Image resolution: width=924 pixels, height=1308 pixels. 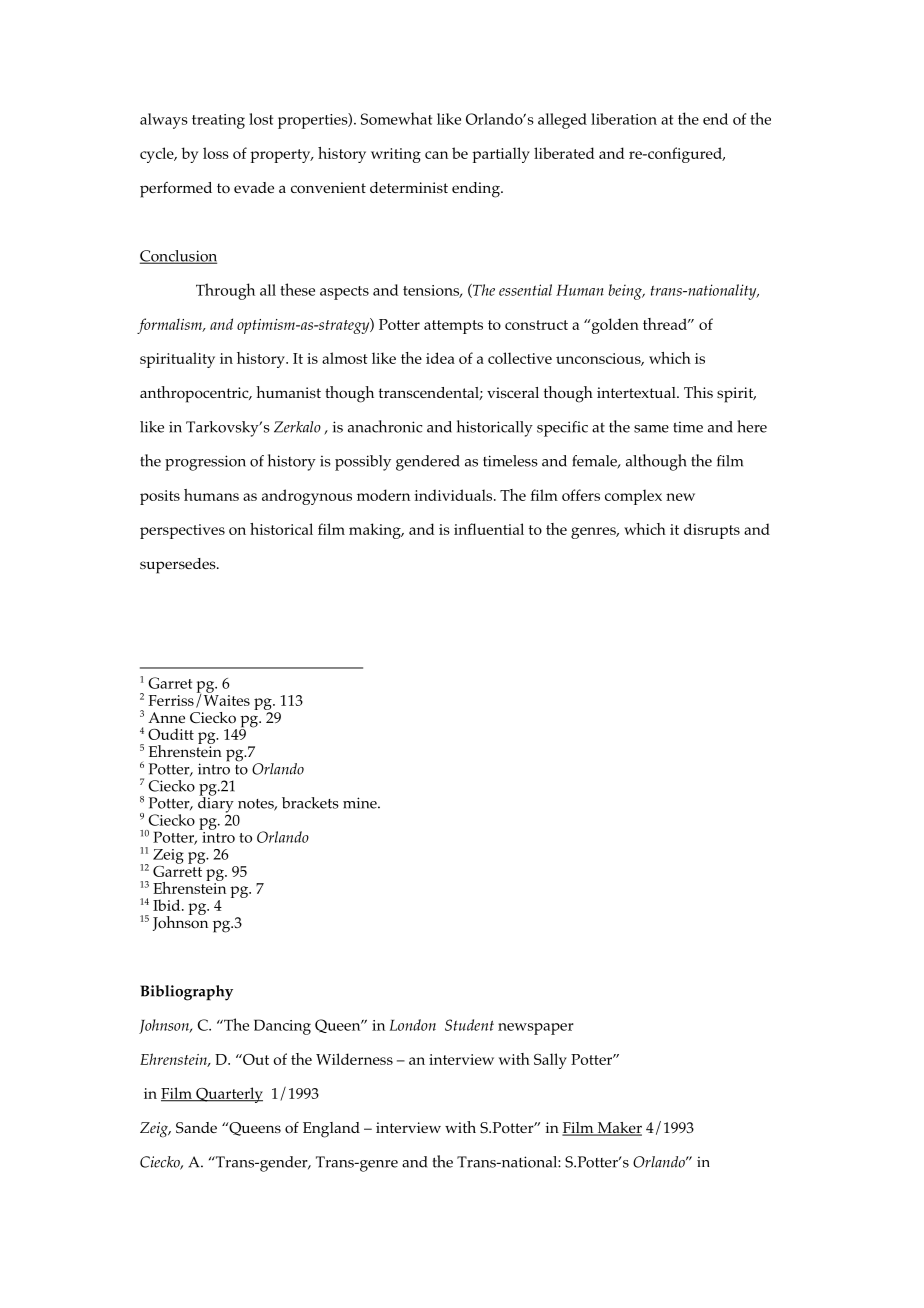 I want to click on can, so click(x=436, y=155).
